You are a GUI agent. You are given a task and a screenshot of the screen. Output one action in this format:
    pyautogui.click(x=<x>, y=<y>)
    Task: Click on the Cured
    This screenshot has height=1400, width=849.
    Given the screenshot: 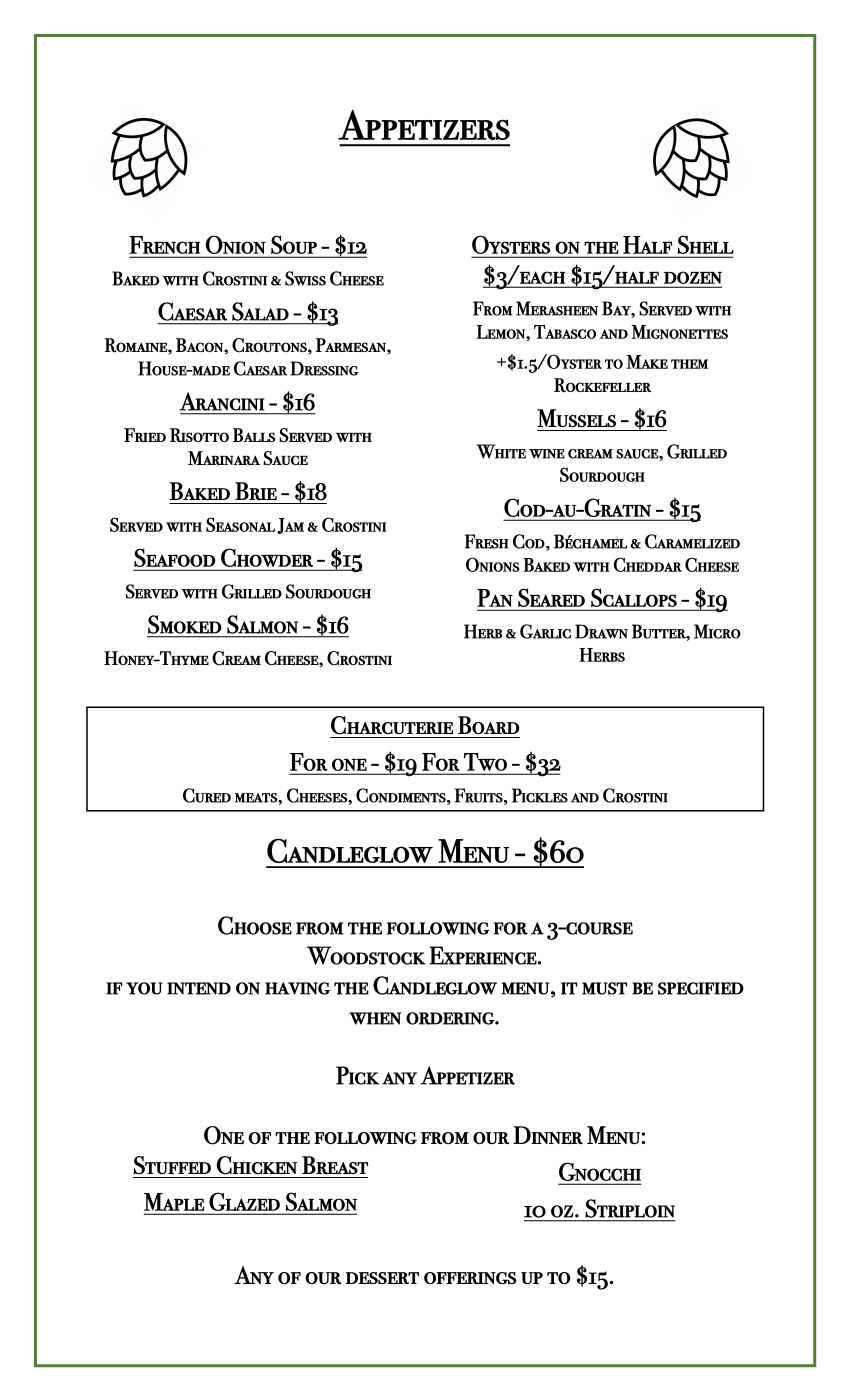 What is the action you would take?
    pyautogui.click(x=207, y=795)
